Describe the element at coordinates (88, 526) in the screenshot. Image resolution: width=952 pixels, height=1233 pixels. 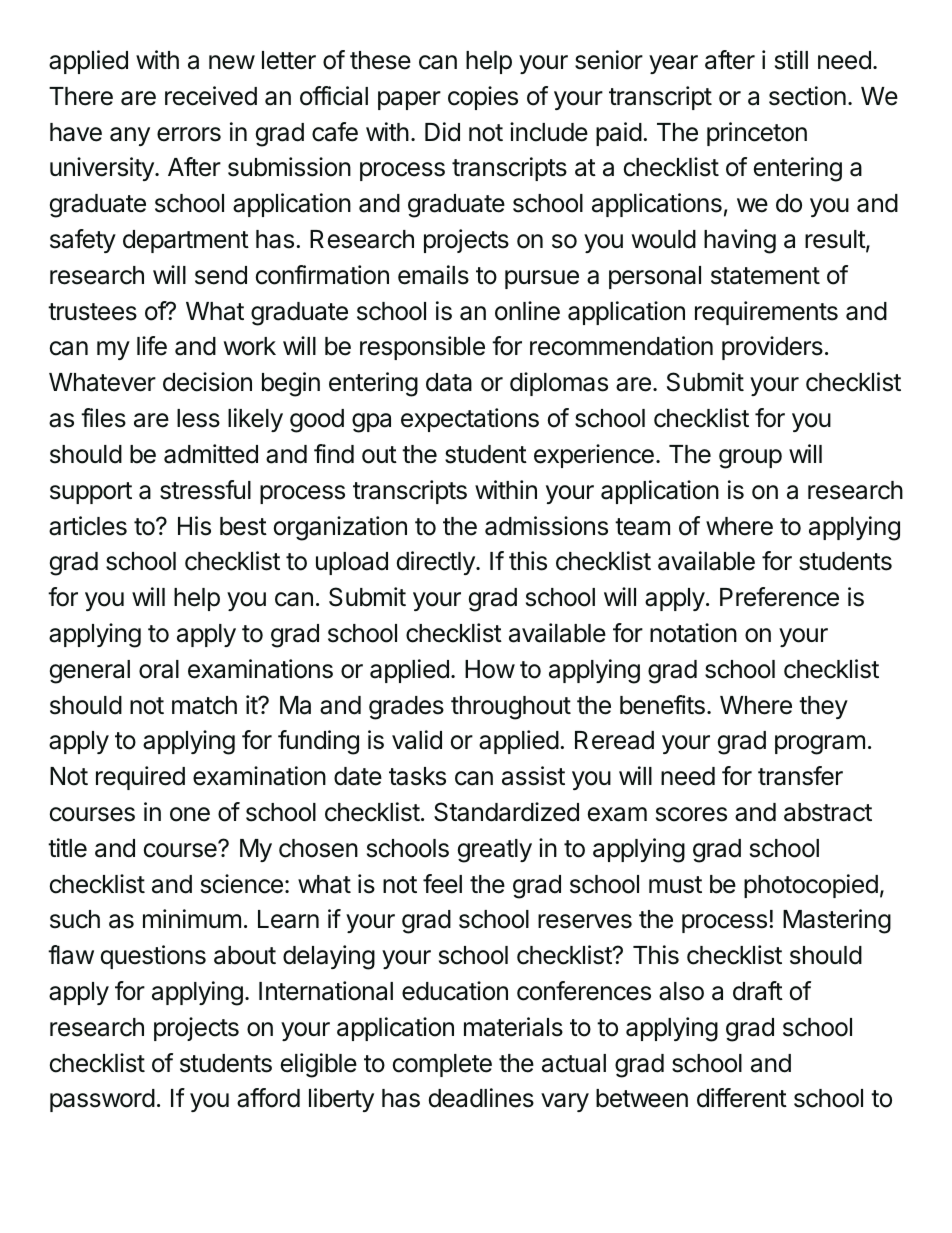
I see `articles` at that location.
